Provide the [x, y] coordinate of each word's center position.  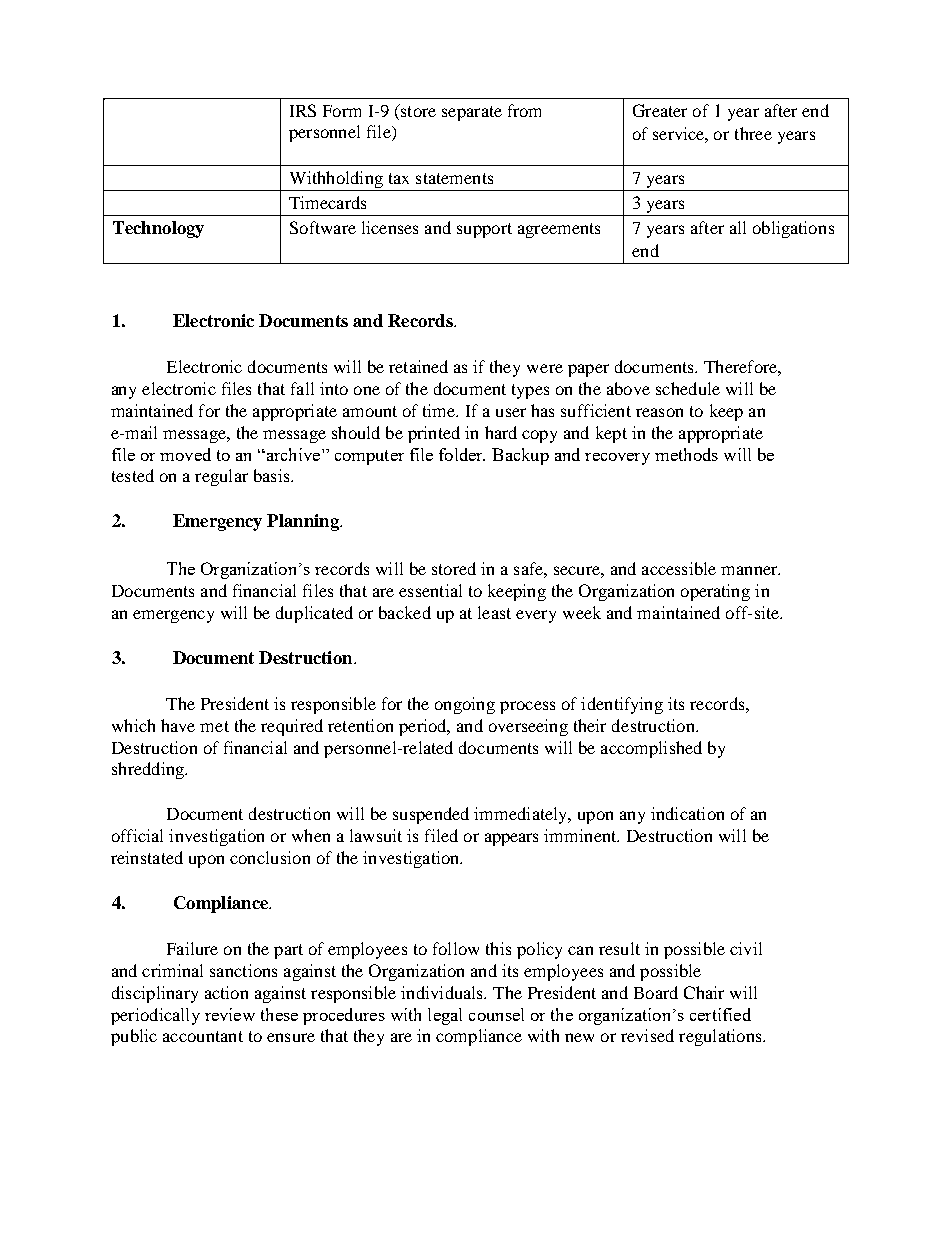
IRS [303, 110]
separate [472, 113]
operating [715, 592]
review [230, 1014]
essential [430, 590]
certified [720, 1014]
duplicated [314, 614]
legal [445, 1016]
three [753, 133]
